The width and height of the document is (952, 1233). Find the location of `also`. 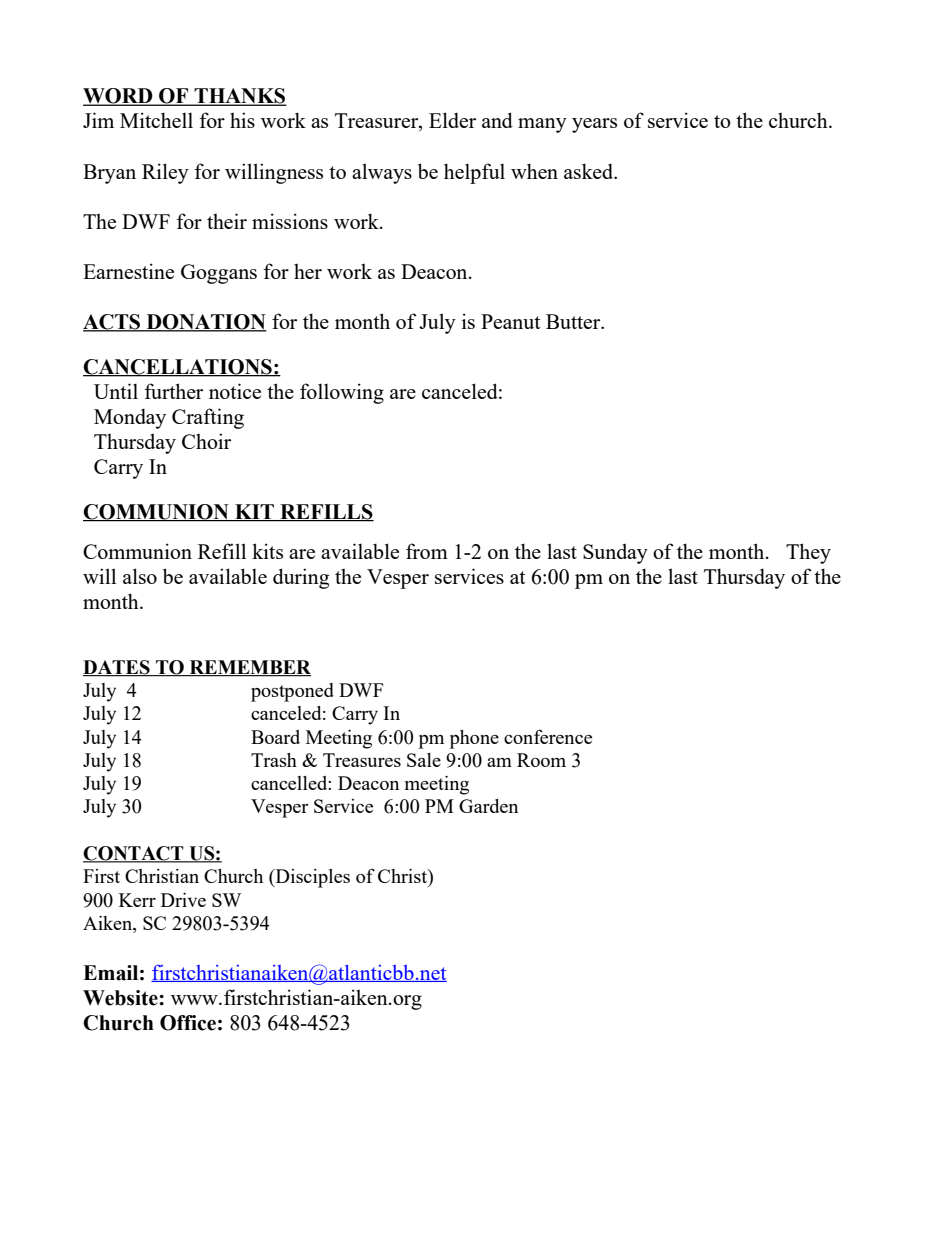

also is located at coordinates (140, 576).
